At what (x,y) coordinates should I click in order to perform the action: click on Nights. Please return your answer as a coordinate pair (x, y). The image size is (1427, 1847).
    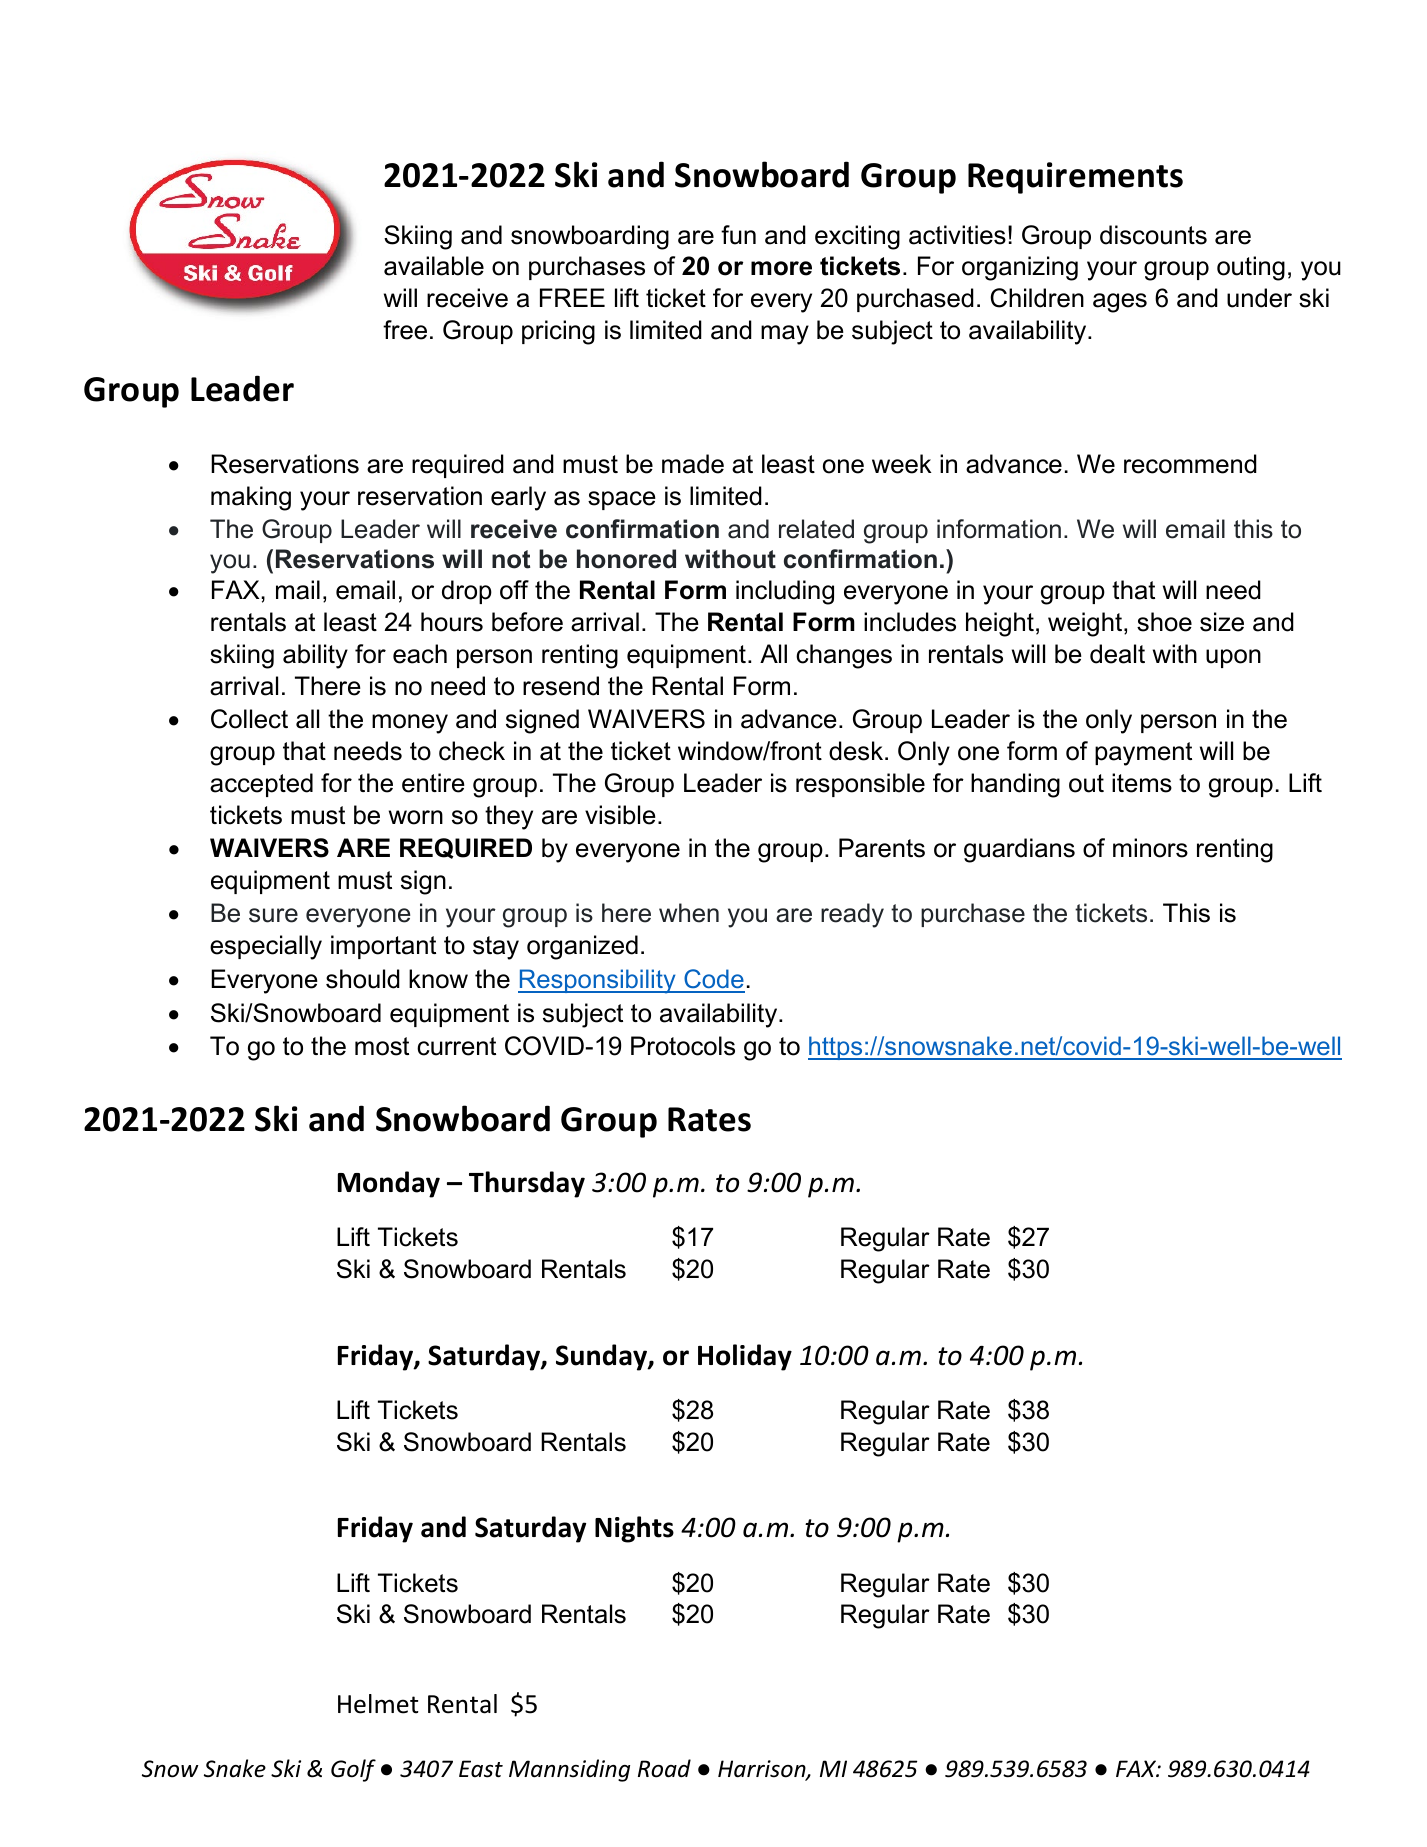
    Looking at the image, I should click on (634, 1529).
